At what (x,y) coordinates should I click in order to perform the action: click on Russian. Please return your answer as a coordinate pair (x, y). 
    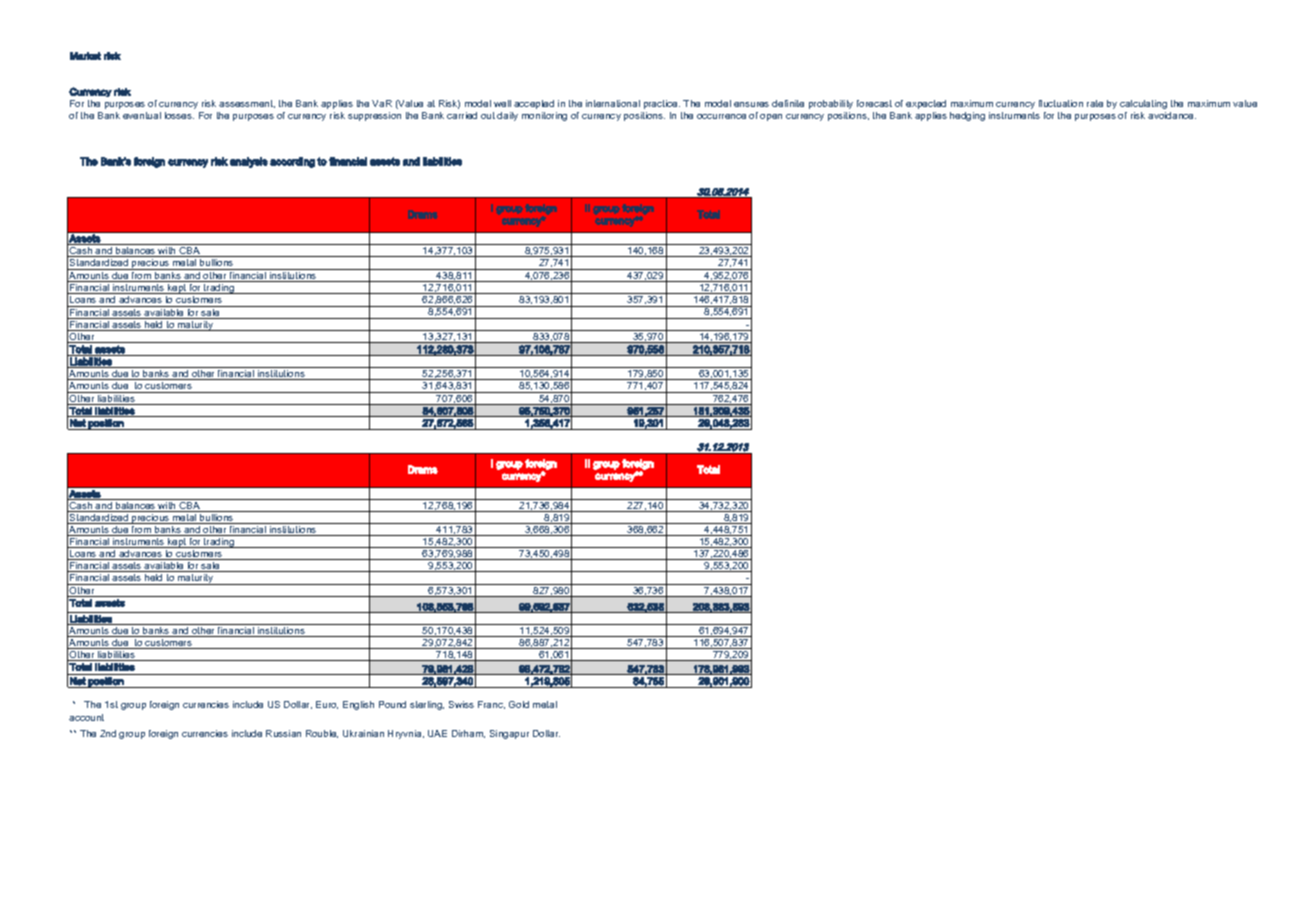
    Looking at the image, I should click on (283, 733).
